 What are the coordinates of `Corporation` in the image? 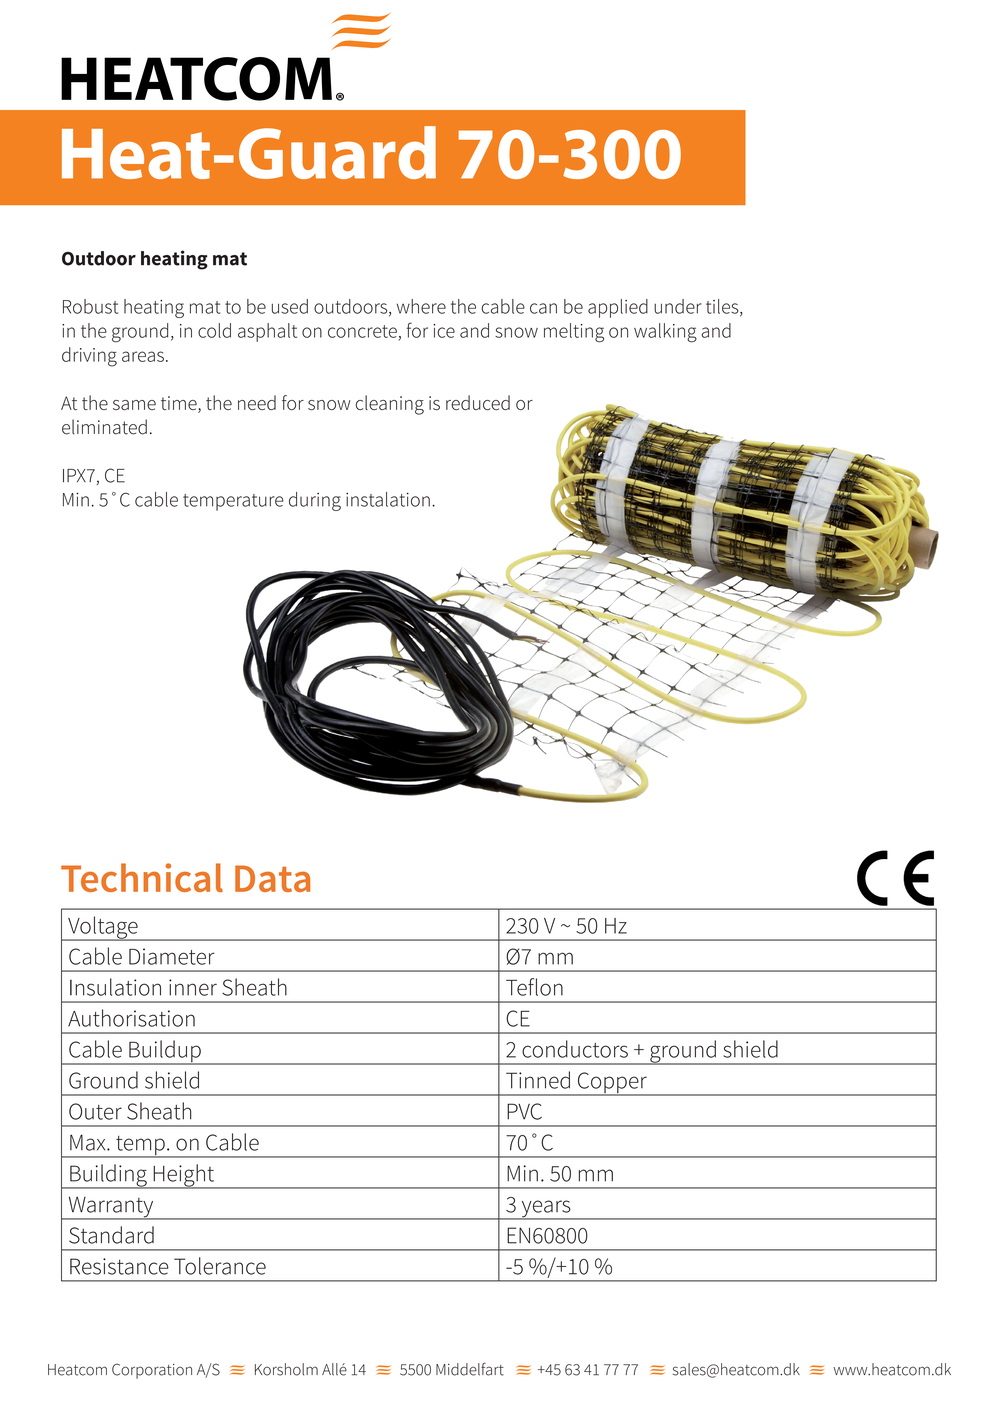 It's located at (152, 1371).
